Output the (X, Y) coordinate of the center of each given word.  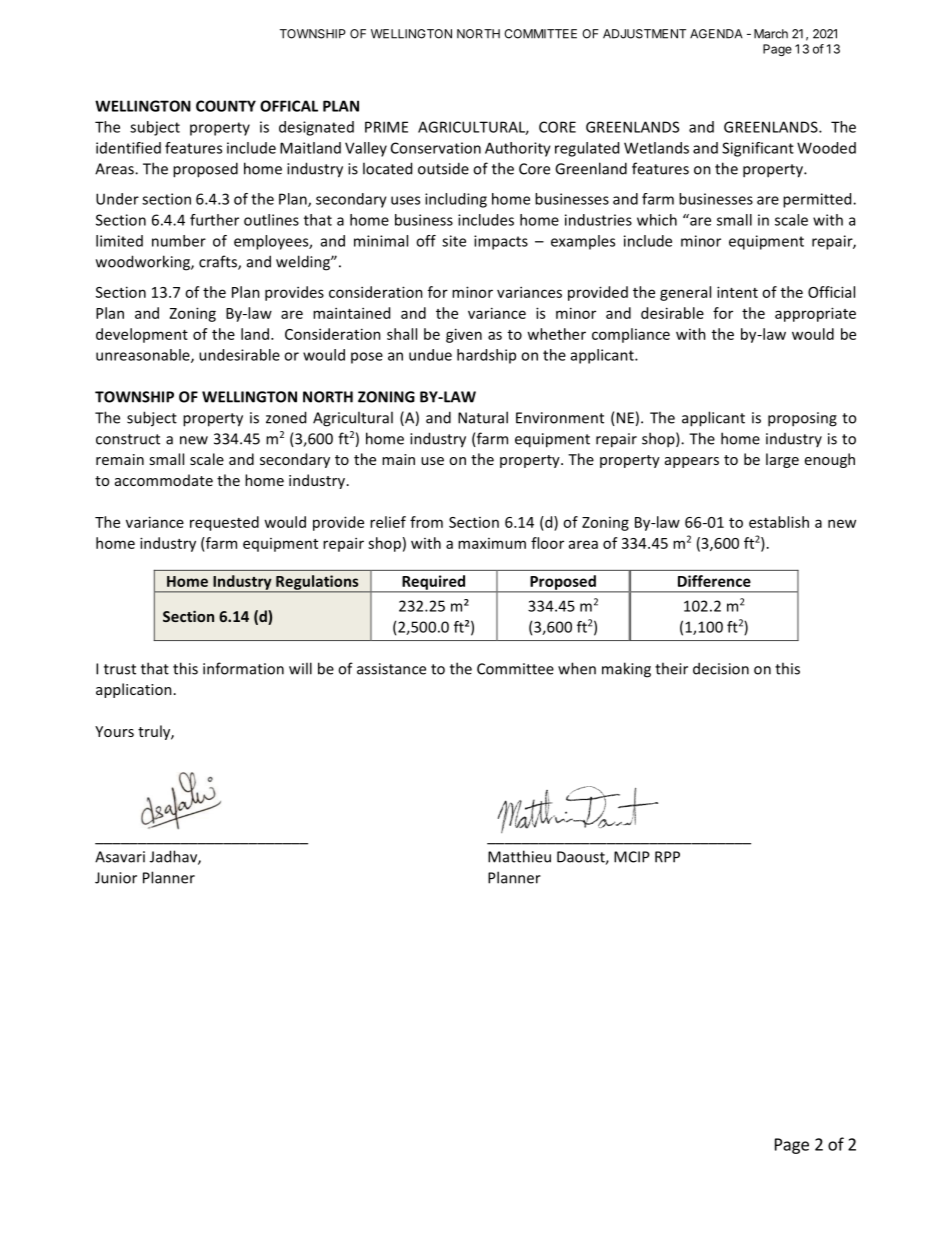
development (142, 335)
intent (737, 292)
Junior (116, 878)
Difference (714, 581)
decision (721, 668)
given (464, 335)
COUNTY (226, 106)
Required (434, 583)
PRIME (386, 127)
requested (224, 523)
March (771, 34)
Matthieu (519, 856)
